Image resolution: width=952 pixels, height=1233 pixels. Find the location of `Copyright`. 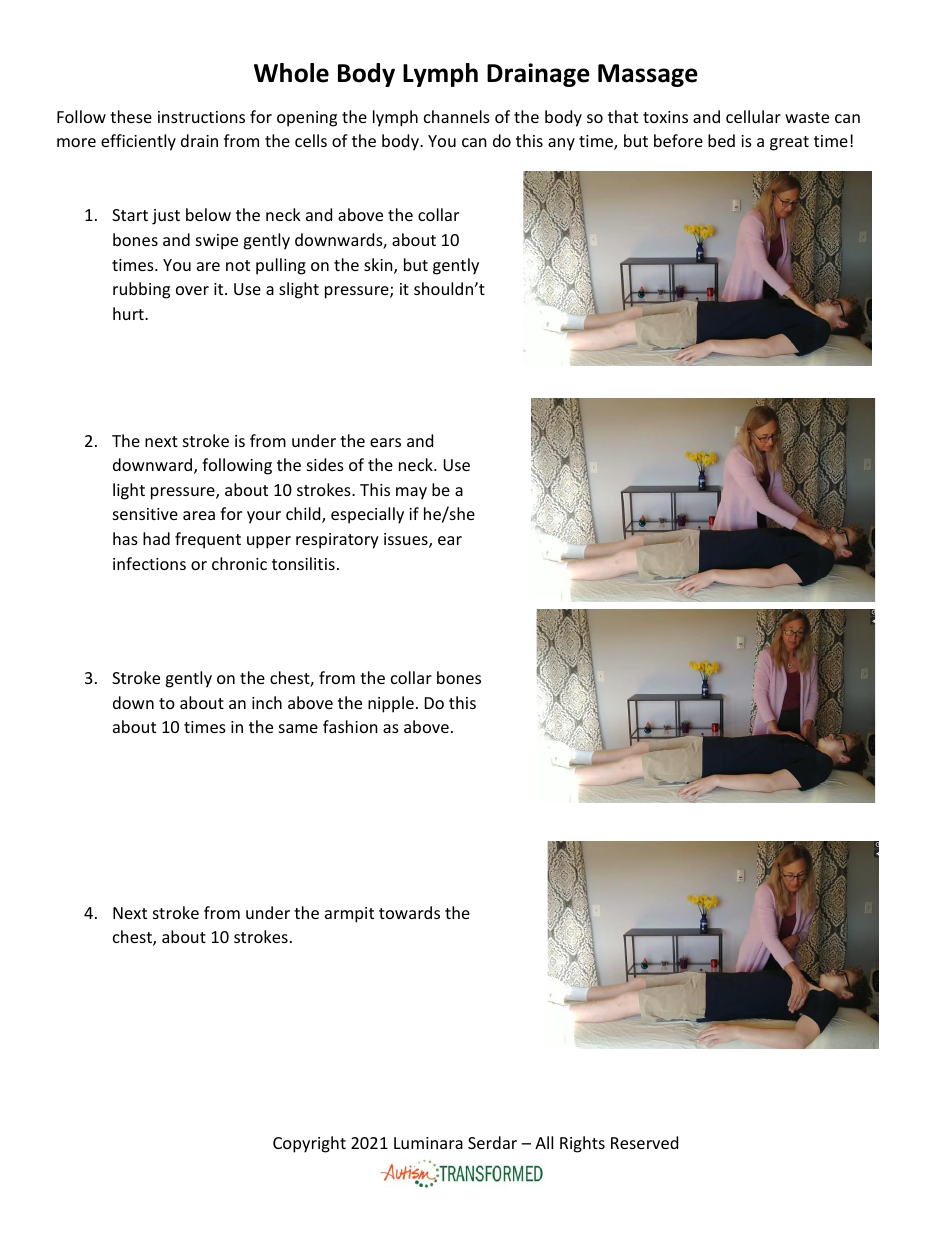

Copyright is located at coordinates (309, 1144).
